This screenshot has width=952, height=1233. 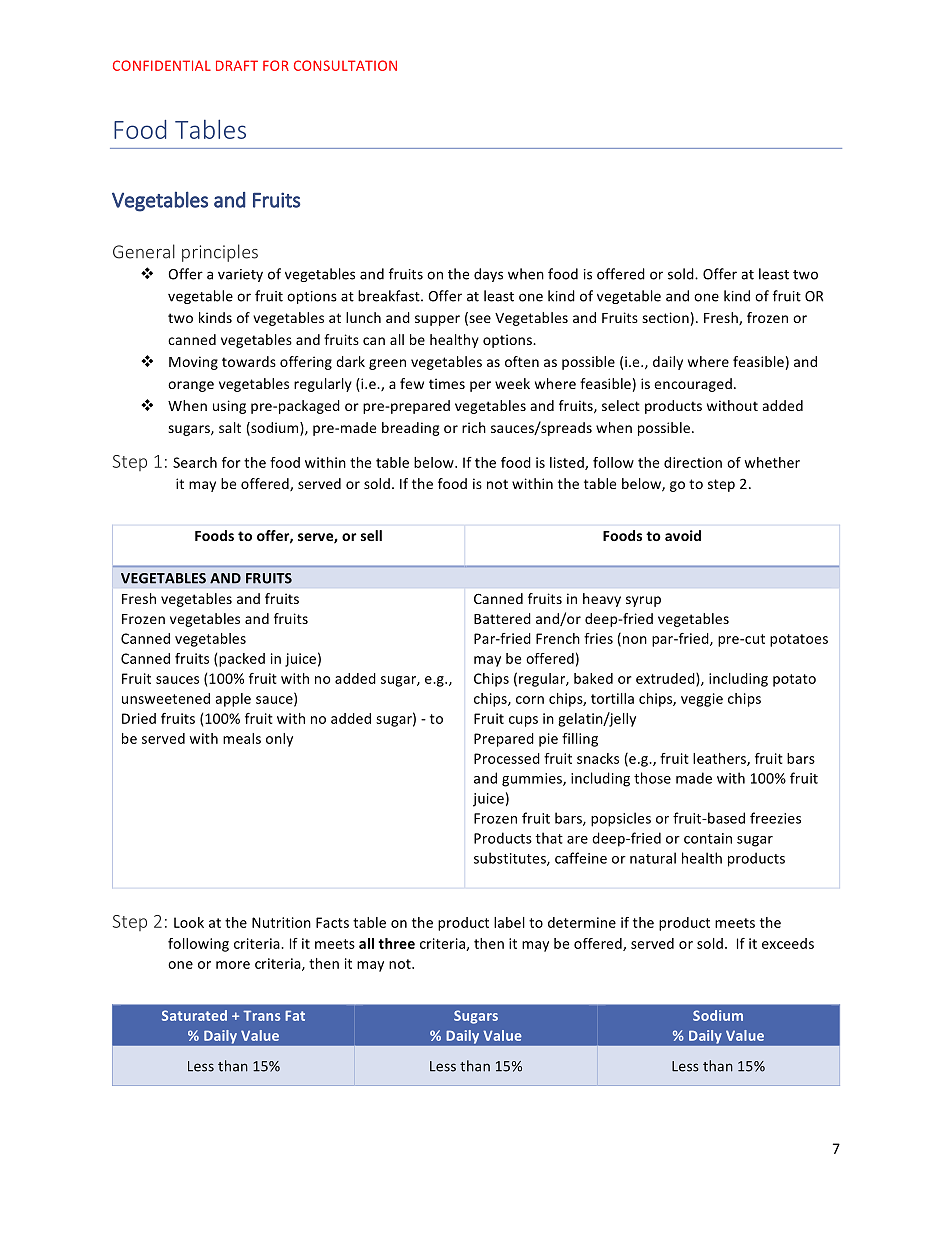 I want to click on more, so click(x=233, y=965).
